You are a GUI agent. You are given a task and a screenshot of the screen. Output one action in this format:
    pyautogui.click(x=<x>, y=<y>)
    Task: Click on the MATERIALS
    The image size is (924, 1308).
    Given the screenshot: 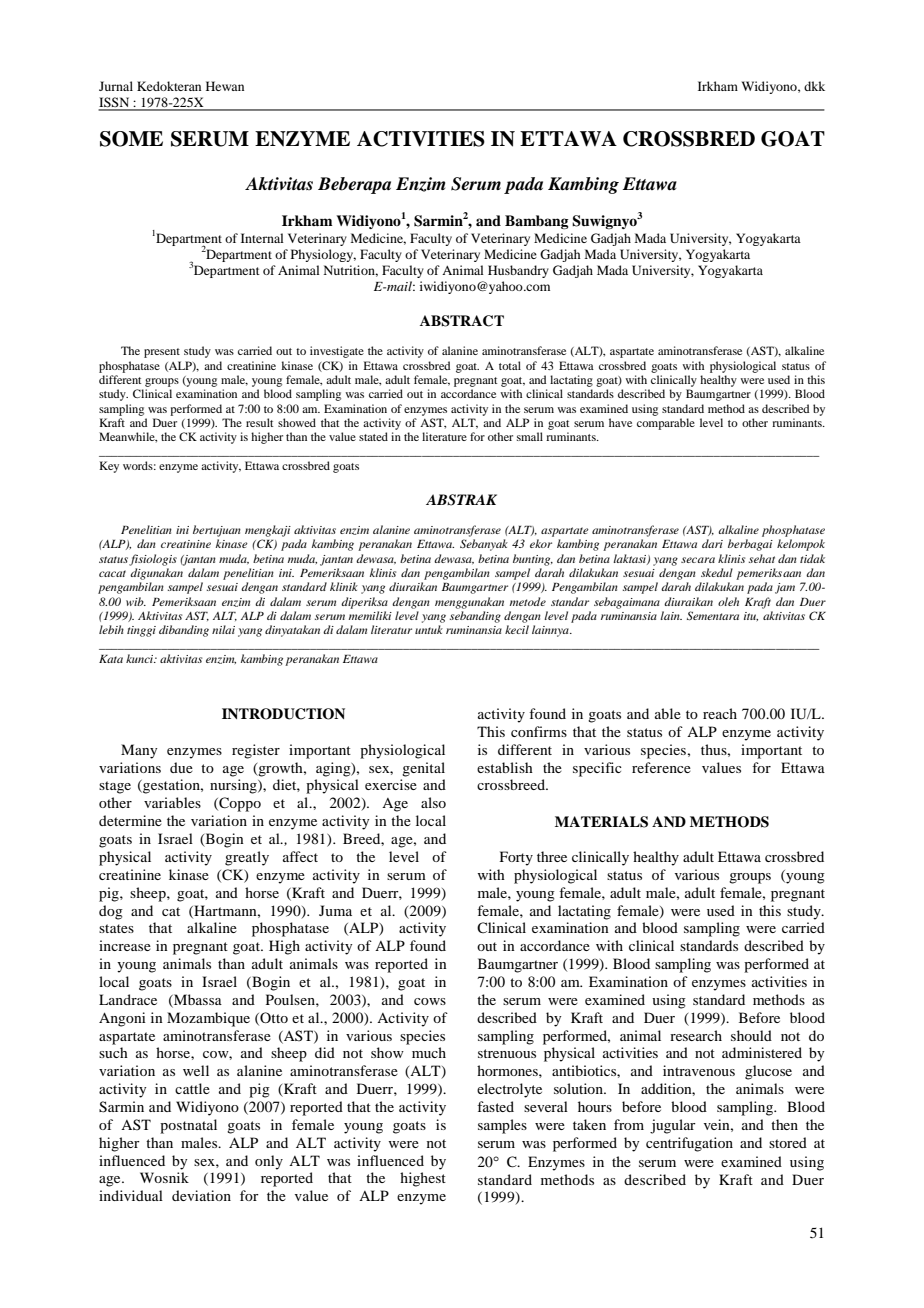 What is the action you would take?
    pyautogui.click(x=601, y=822)
